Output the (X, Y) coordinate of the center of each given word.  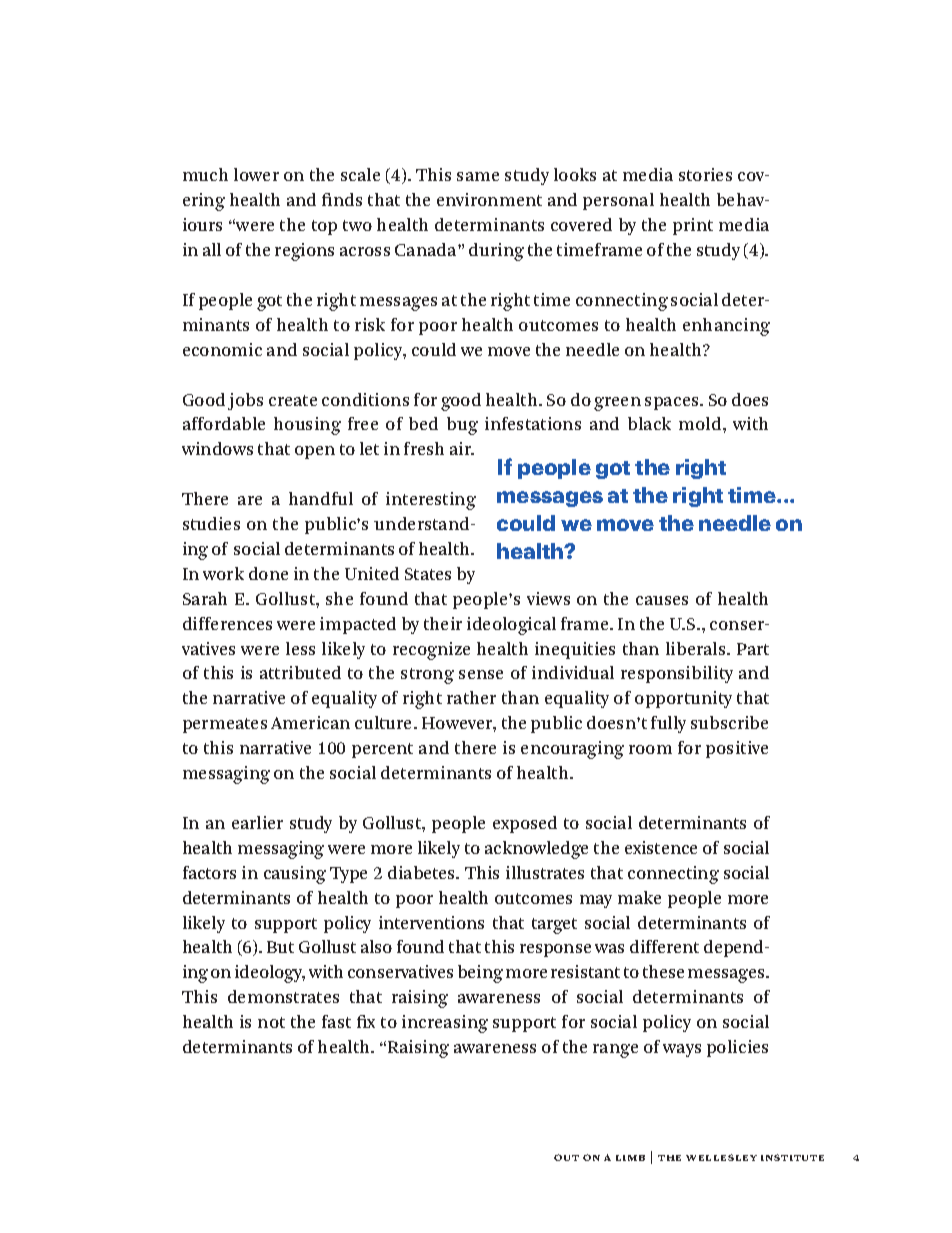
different (664, 946)
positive (737, 749)
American (310, 722)
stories (705, 174)
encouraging (572, 750)
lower (256, 174)
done (268, 573)
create (293, 400)
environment (489, 199)
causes (662, 600)
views (548, 598)
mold (701, 423)
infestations (533, 423)
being (480, 974)
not (271, 1022)
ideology (270, 974)
